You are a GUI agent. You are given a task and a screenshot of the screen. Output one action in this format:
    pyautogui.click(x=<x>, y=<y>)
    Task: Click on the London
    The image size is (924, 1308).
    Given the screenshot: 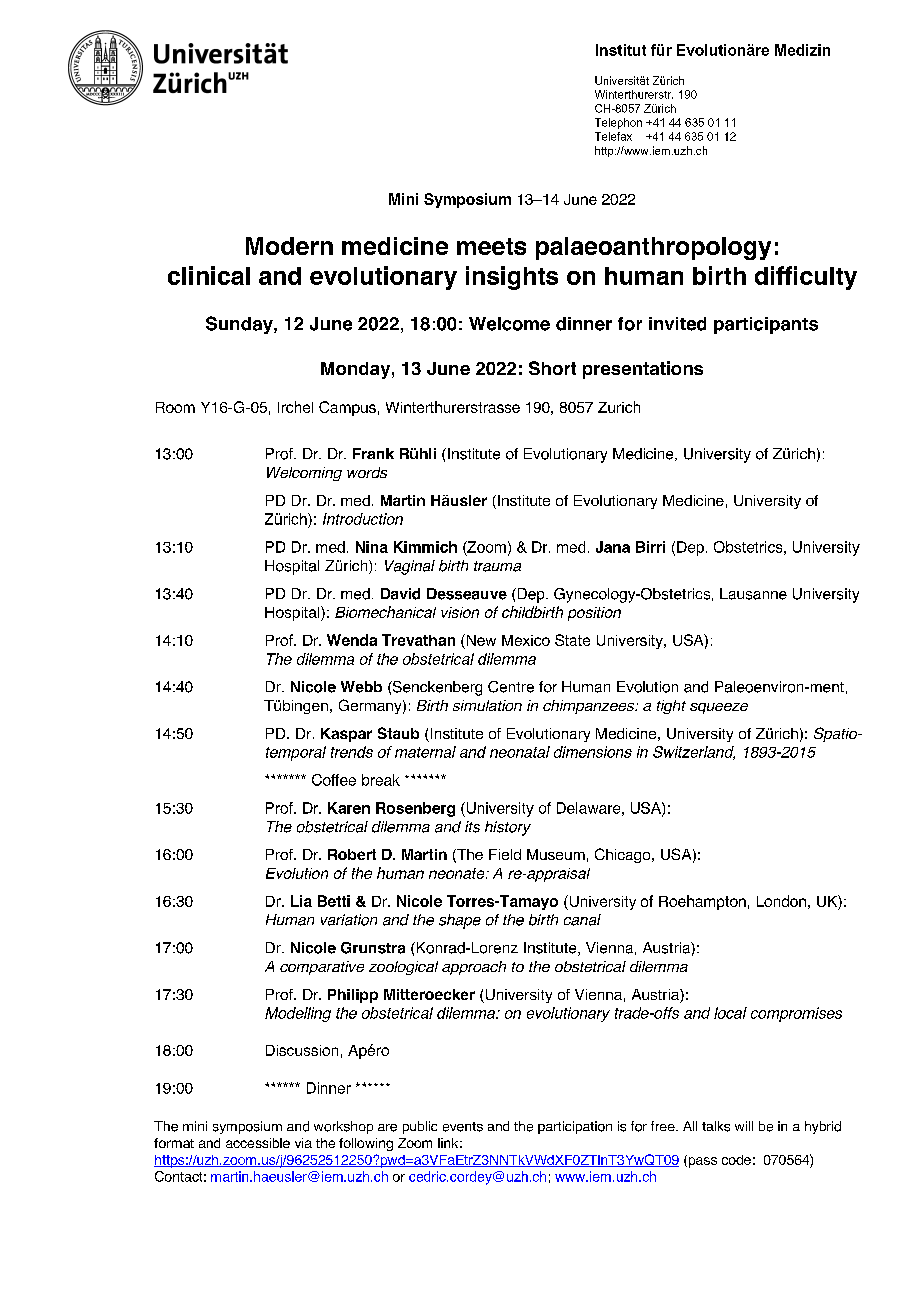 What is the action you would take?
    pyautogui.click(x=781, y=901)
